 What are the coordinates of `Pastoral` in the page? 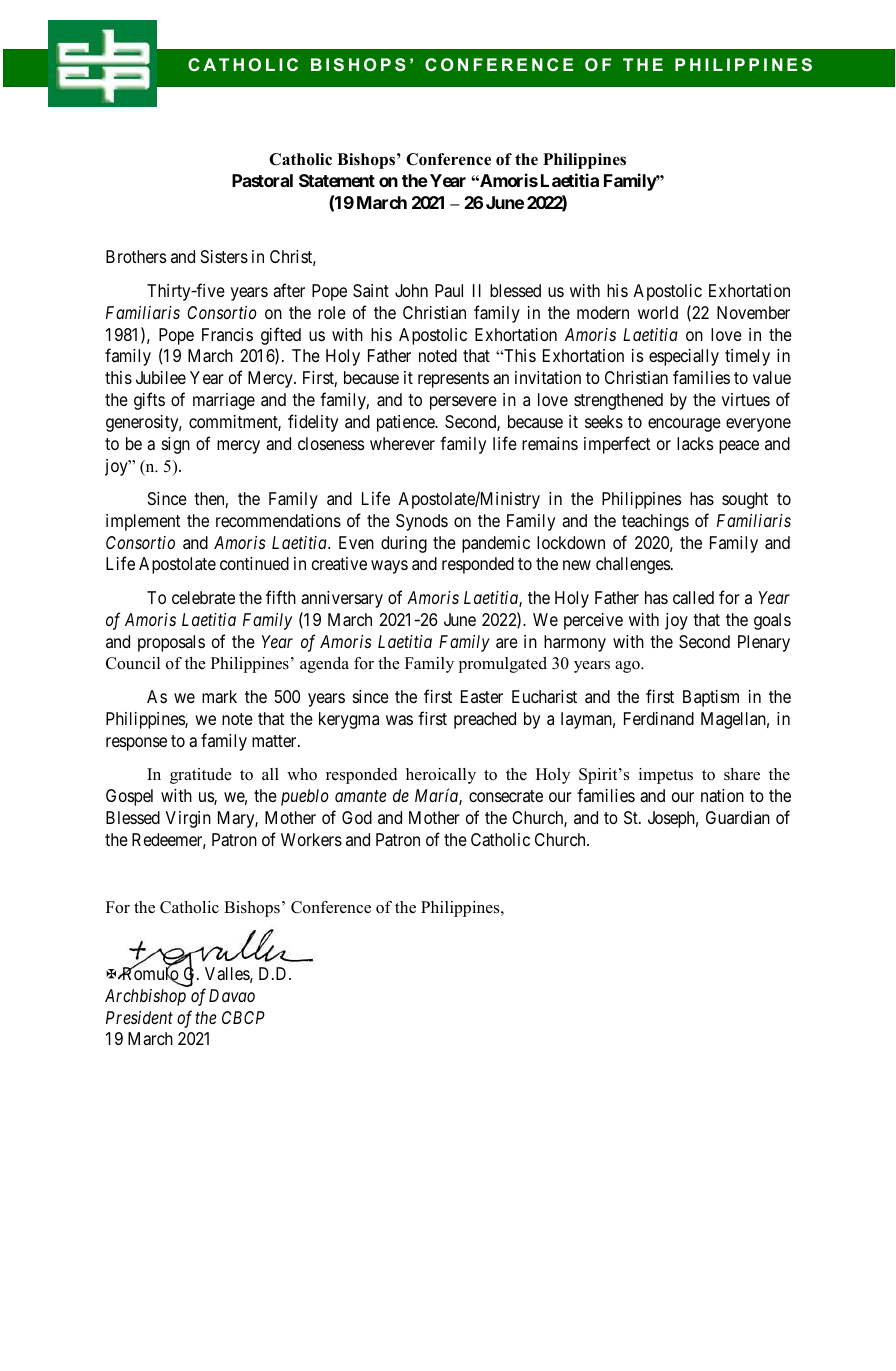 It's located at (262, 180).
